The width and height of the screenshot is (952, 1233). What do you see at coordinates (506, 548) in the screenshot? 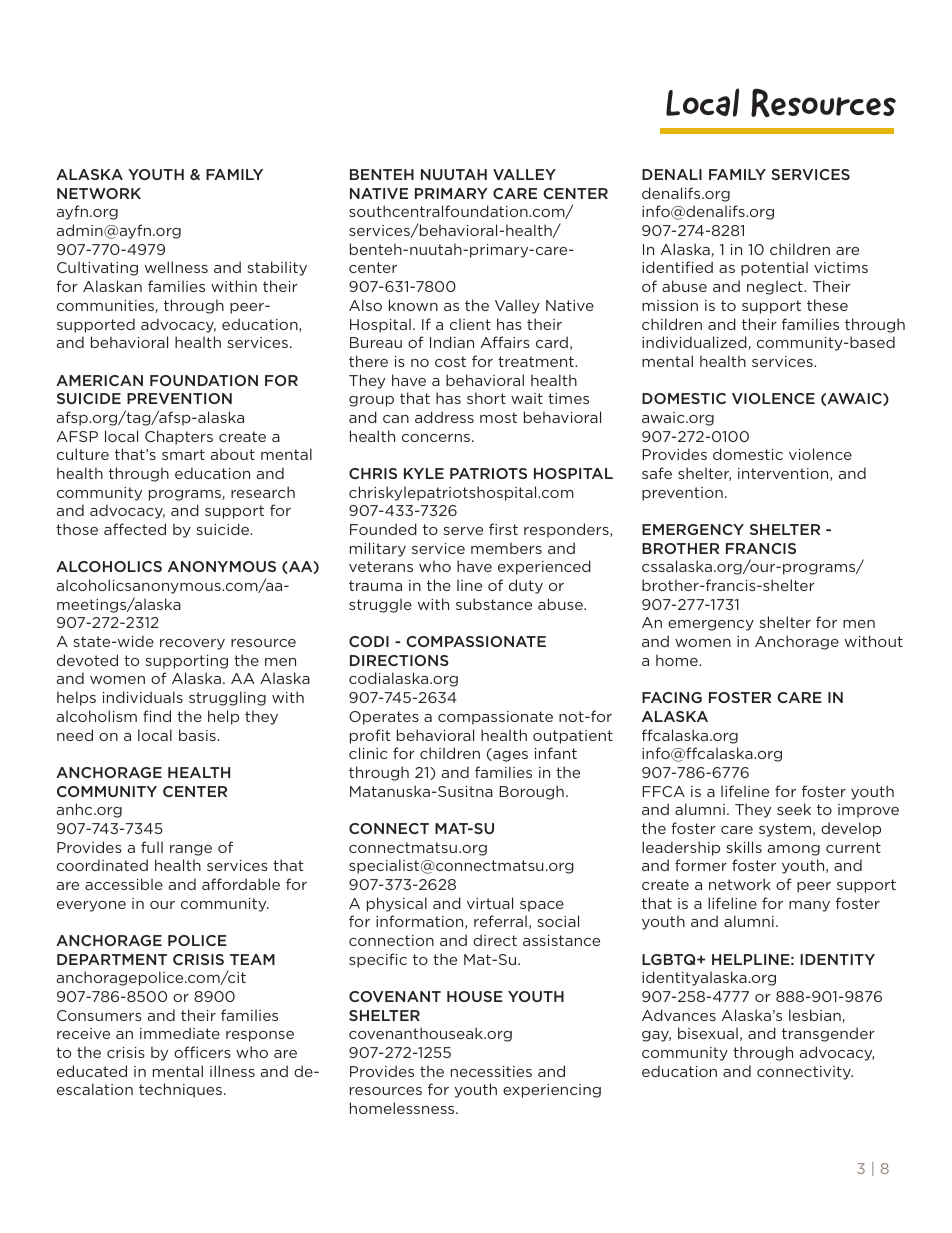
I see `members` at bounding box center [506, 548].
